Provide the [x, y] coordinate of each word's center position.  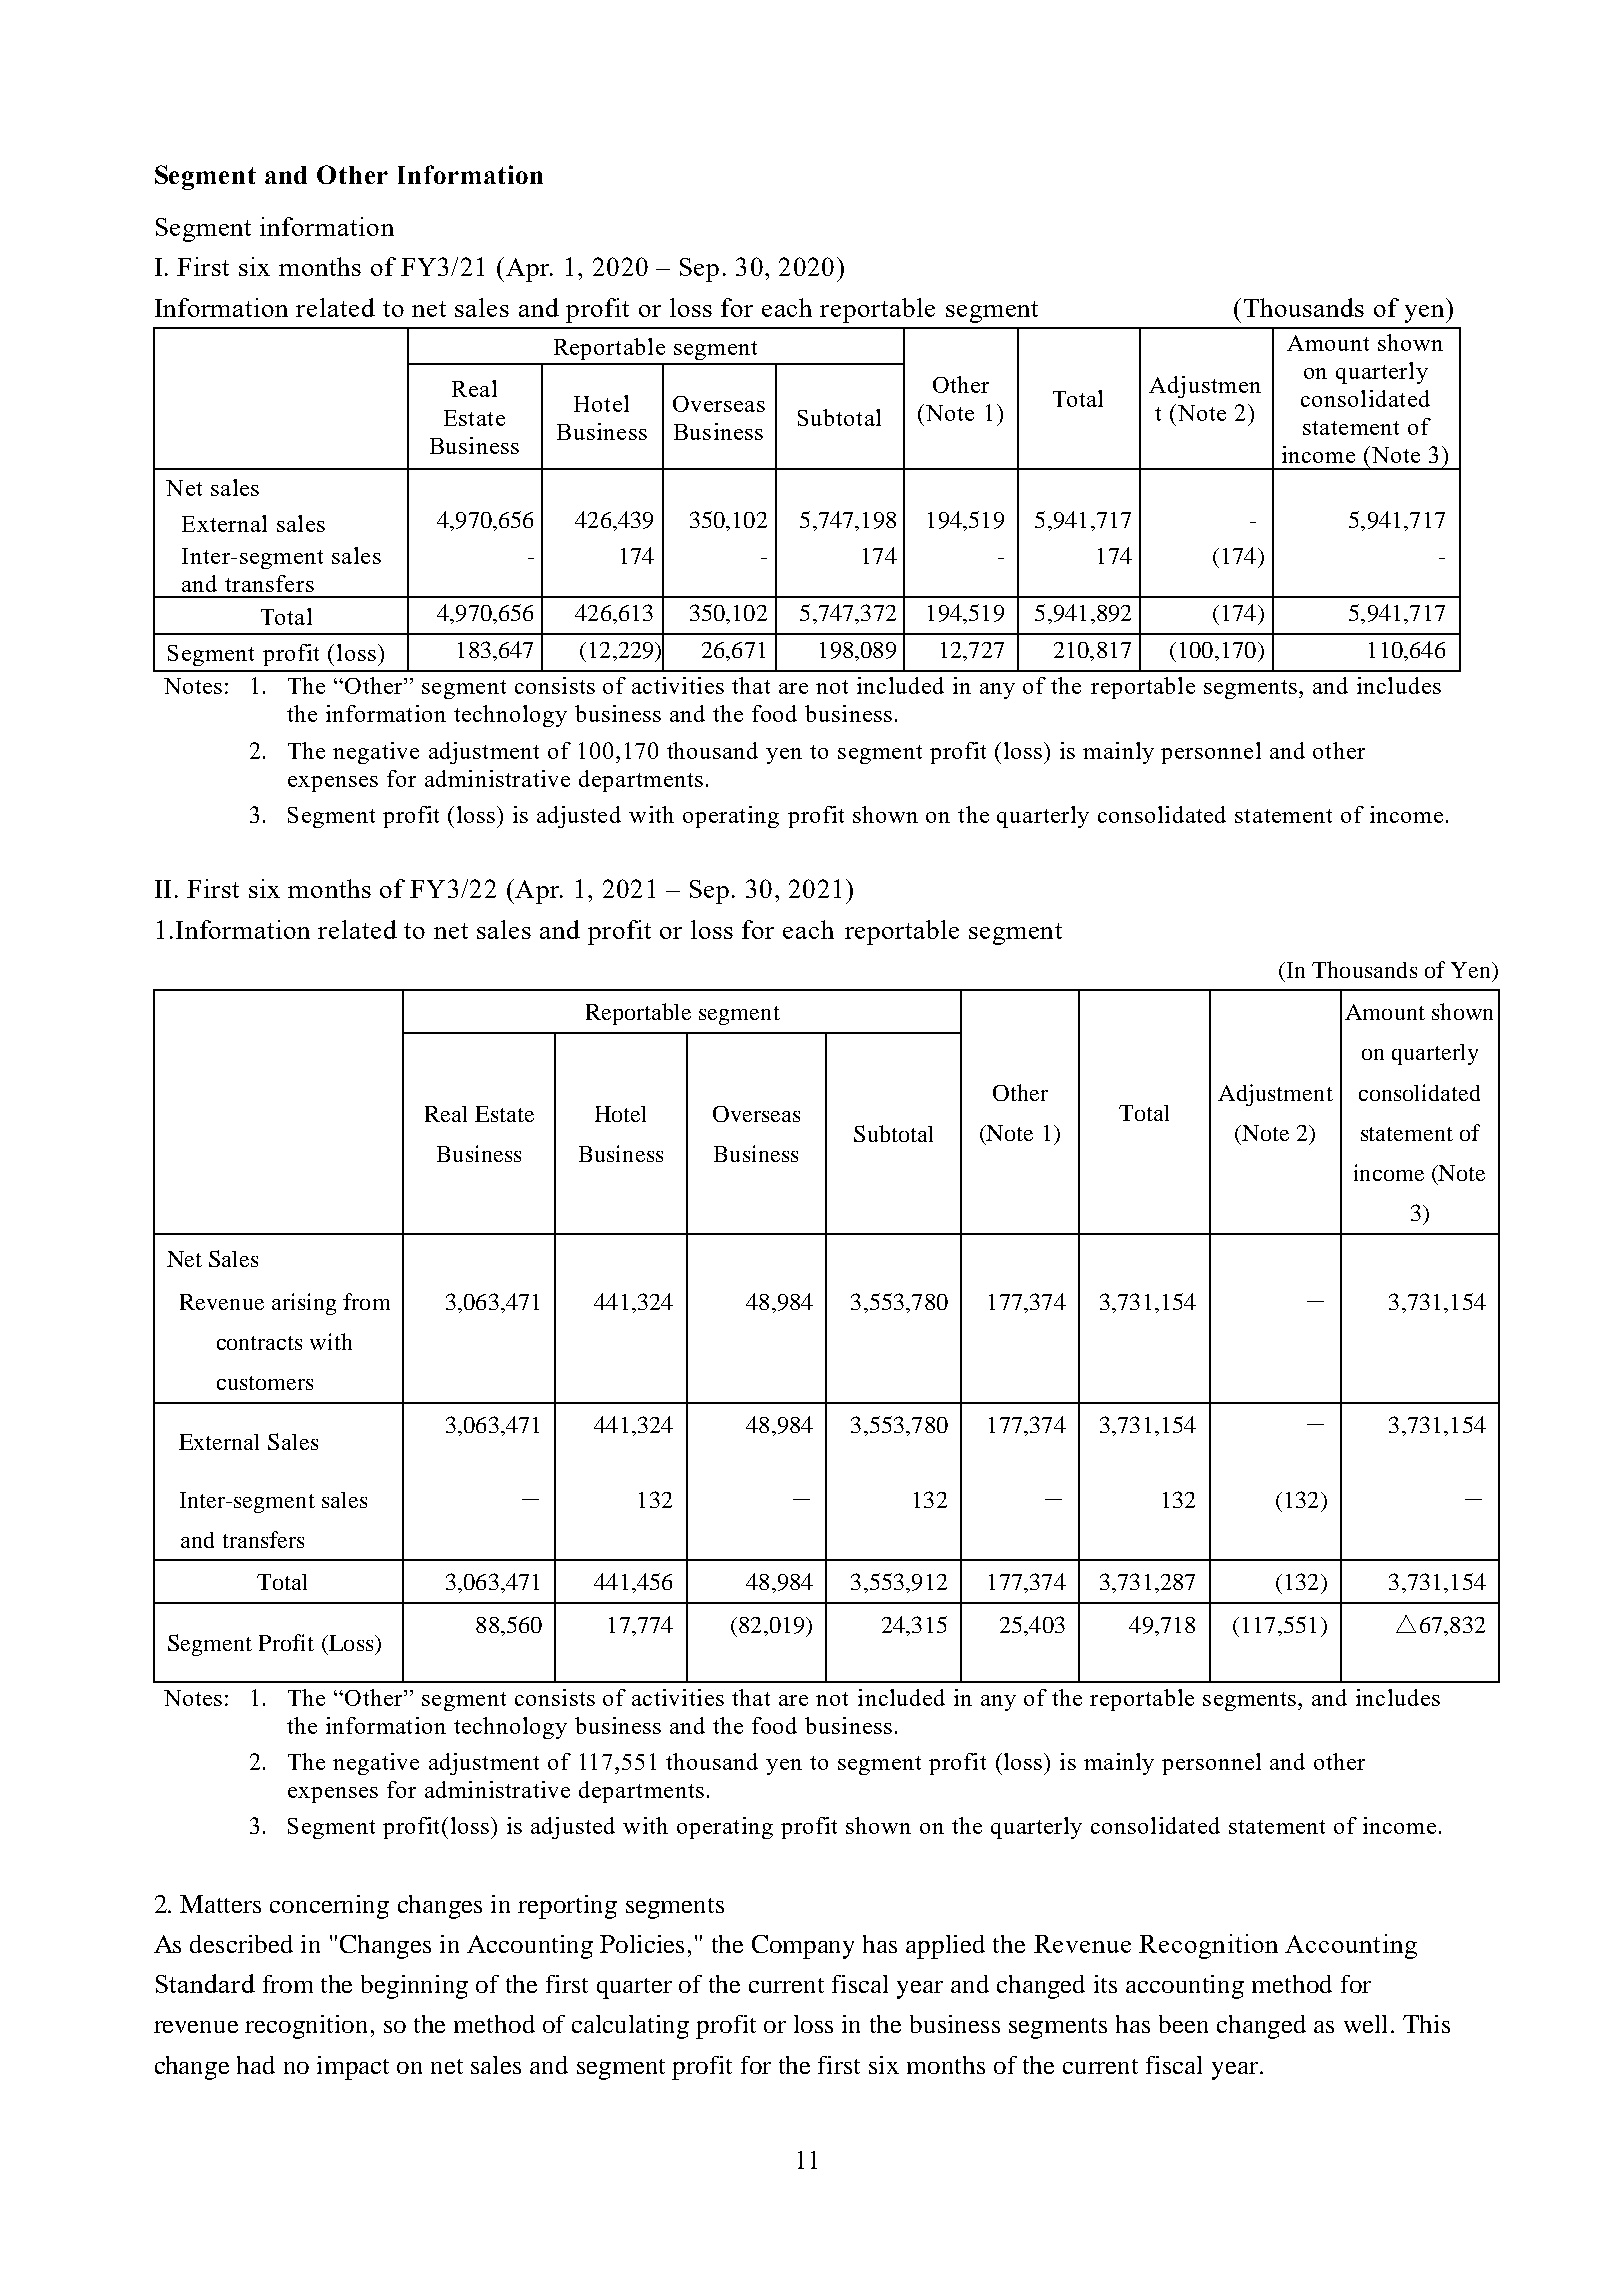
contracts [259, 1343]
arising [304, 1304]
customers [265, 1383]
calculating [630, 2027]
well [1368, 2024]
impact [353, 2068]
